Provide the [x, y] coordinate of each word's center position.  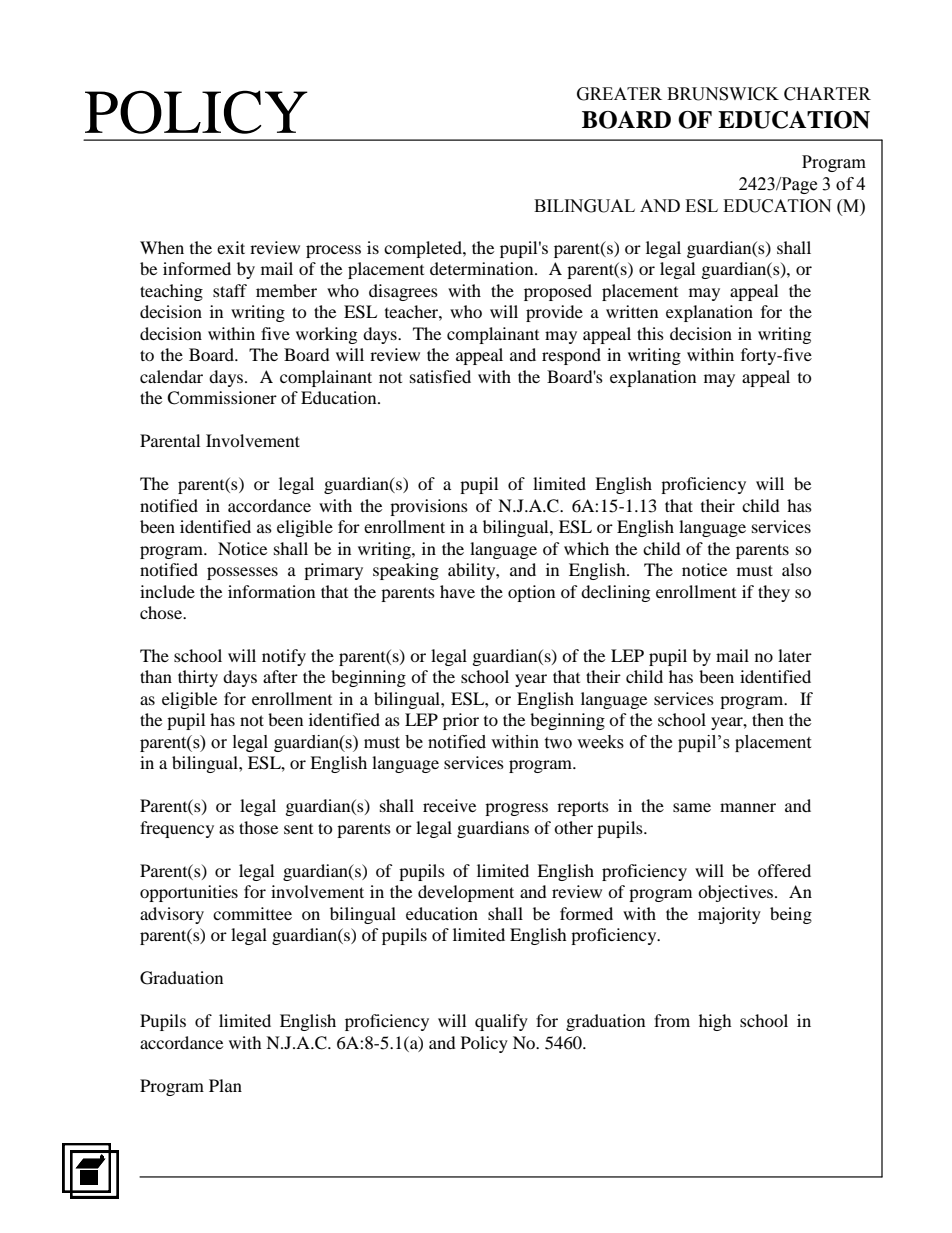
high [715, 1022]
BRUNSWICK [723, 94]
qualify [501, 1022]
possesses [242, 573]
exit [231, 247]
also [797, 569]
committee [252, 913]
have [457, 591]
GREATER [619, 94]
